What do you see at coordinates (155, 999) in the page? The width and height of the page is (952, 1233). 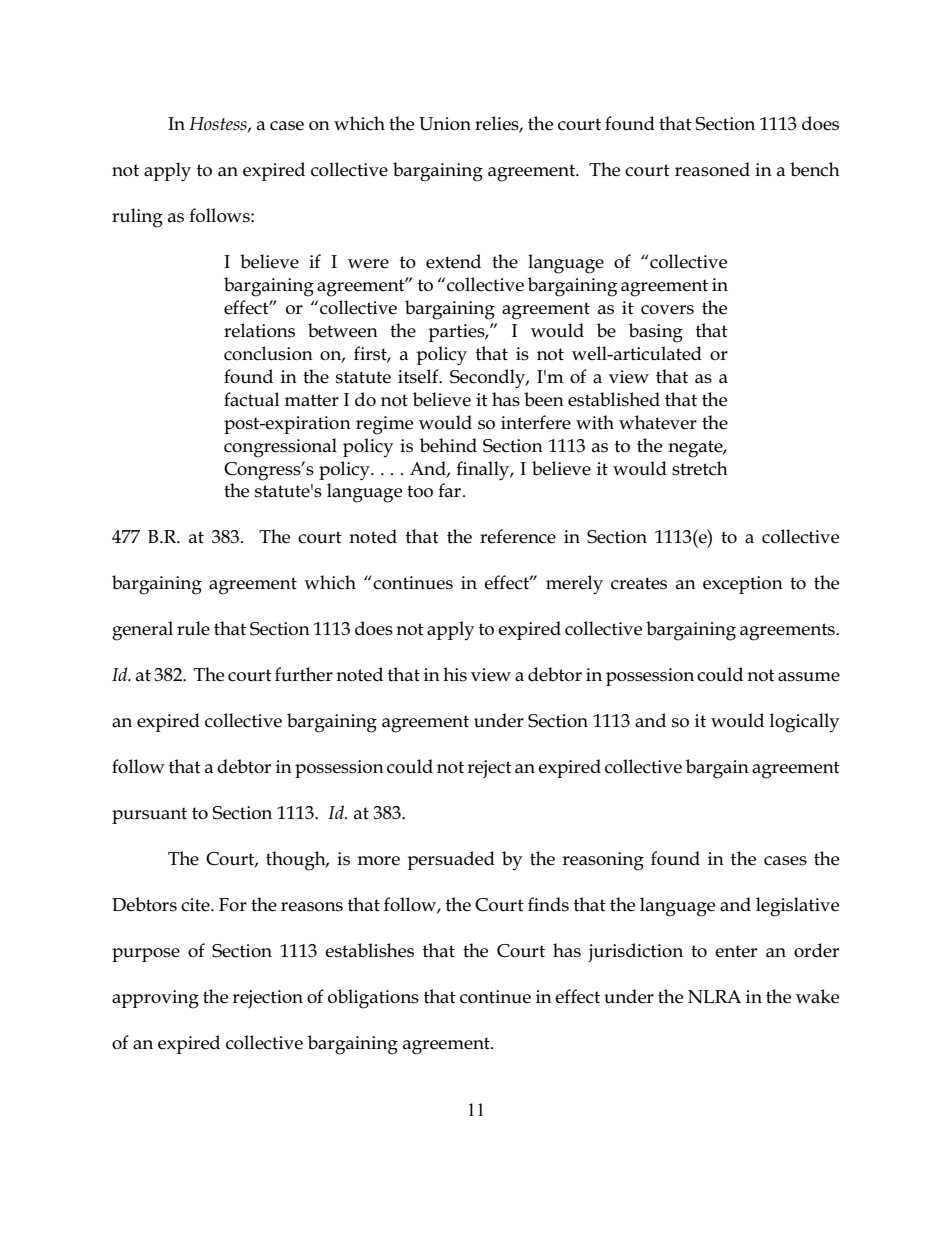 I see `approving` at bounding box center [155, 999].
